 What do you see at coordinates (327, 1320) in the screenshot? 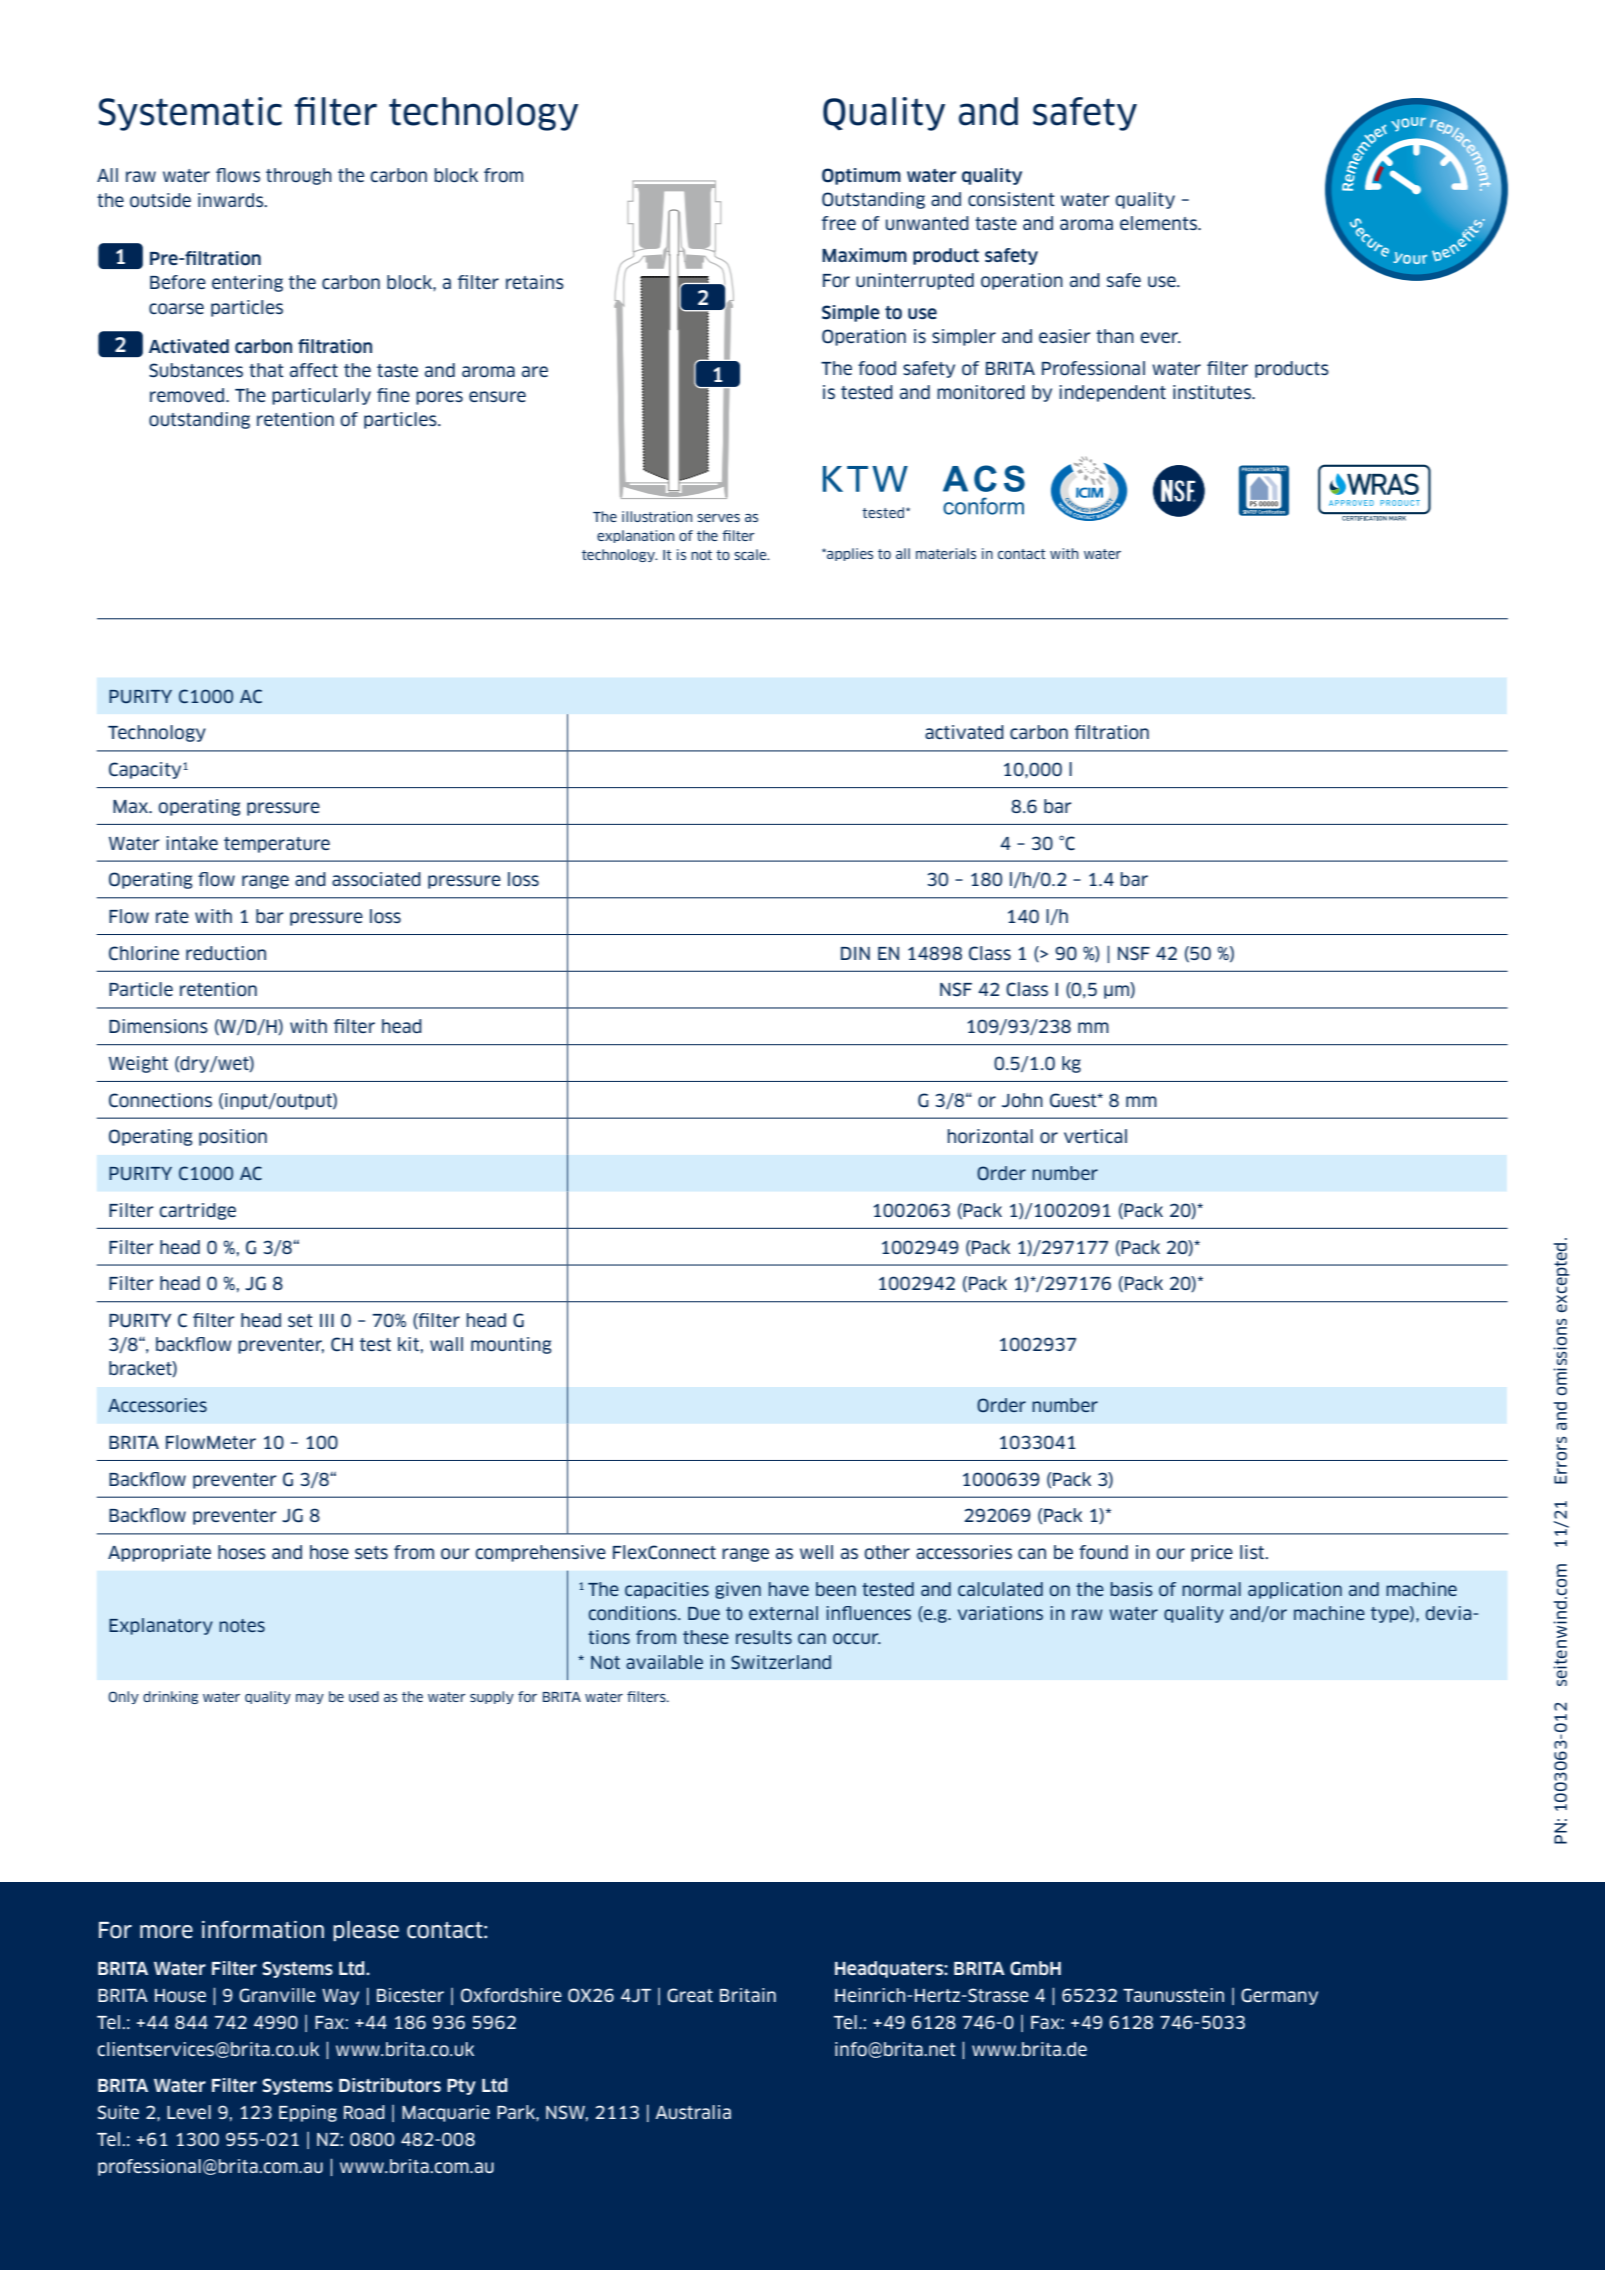
I see `III` at bounding box center [327, 1320].
